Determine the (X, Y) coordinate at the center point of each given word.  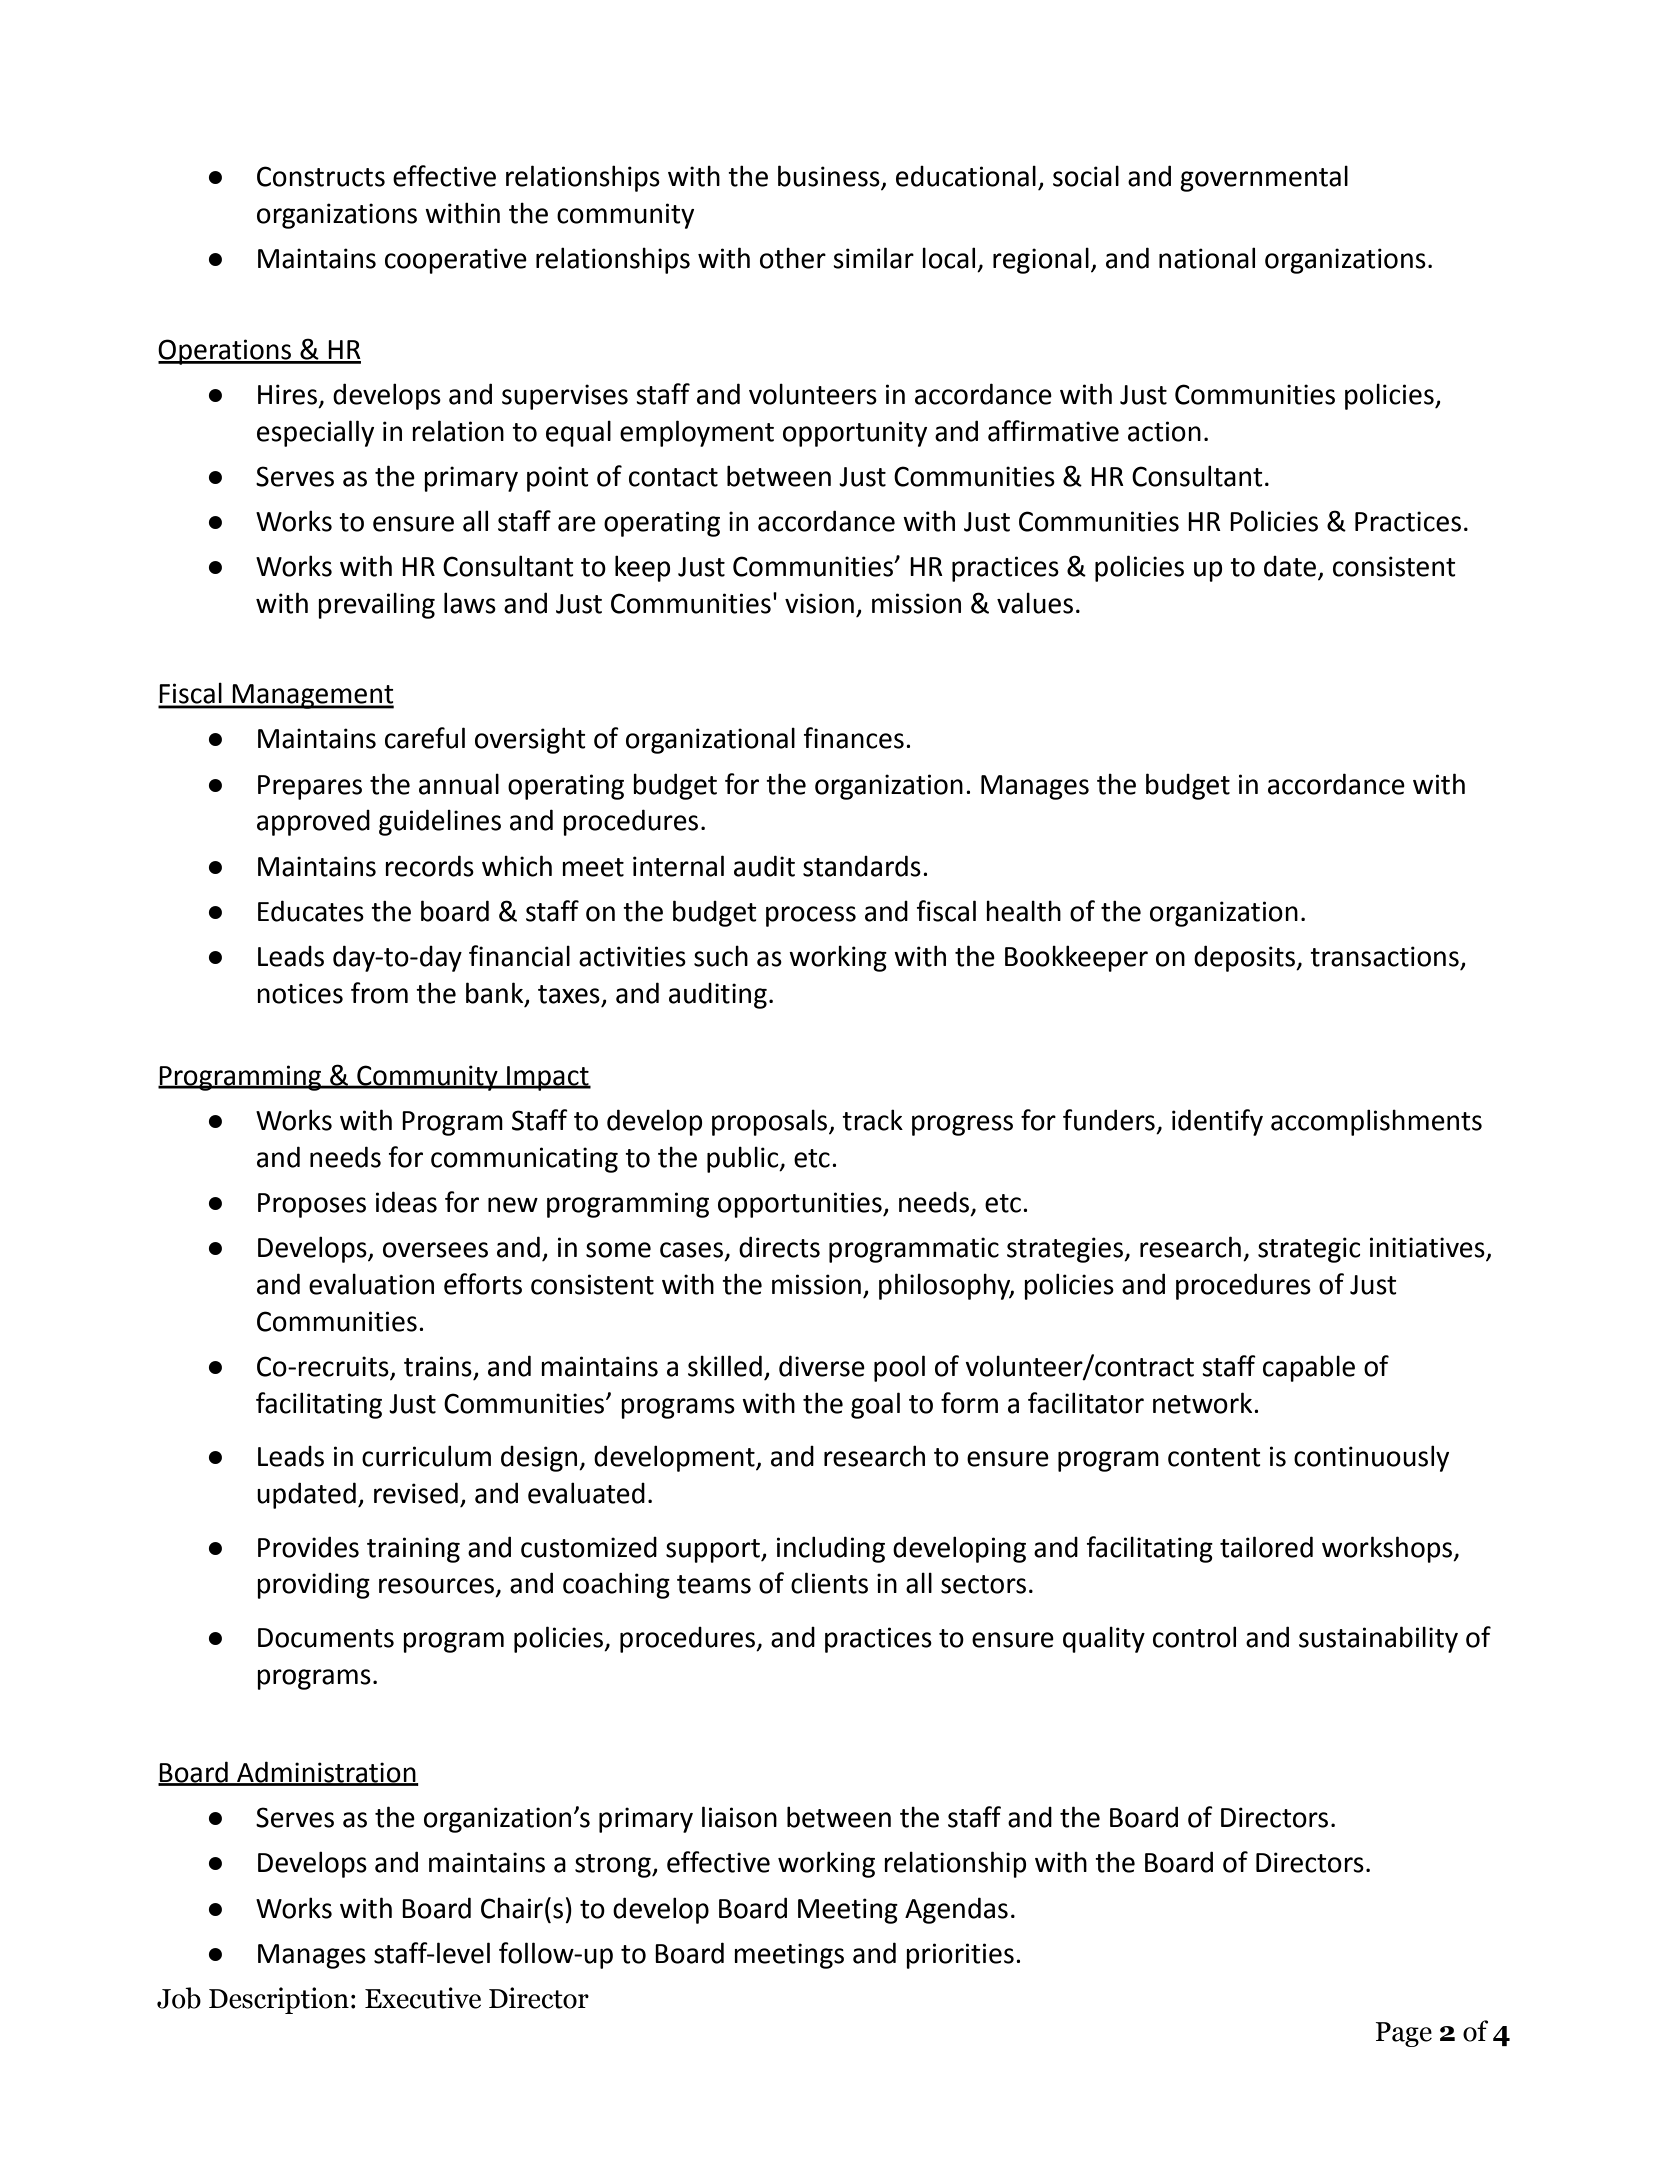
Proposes (312, 1205)
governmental (1264, 178)
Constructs (321, 176)
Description (279, 2000)
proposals (771, 1122)
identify (1217, 1122)
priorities (960, 1956)
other (793, 258)
